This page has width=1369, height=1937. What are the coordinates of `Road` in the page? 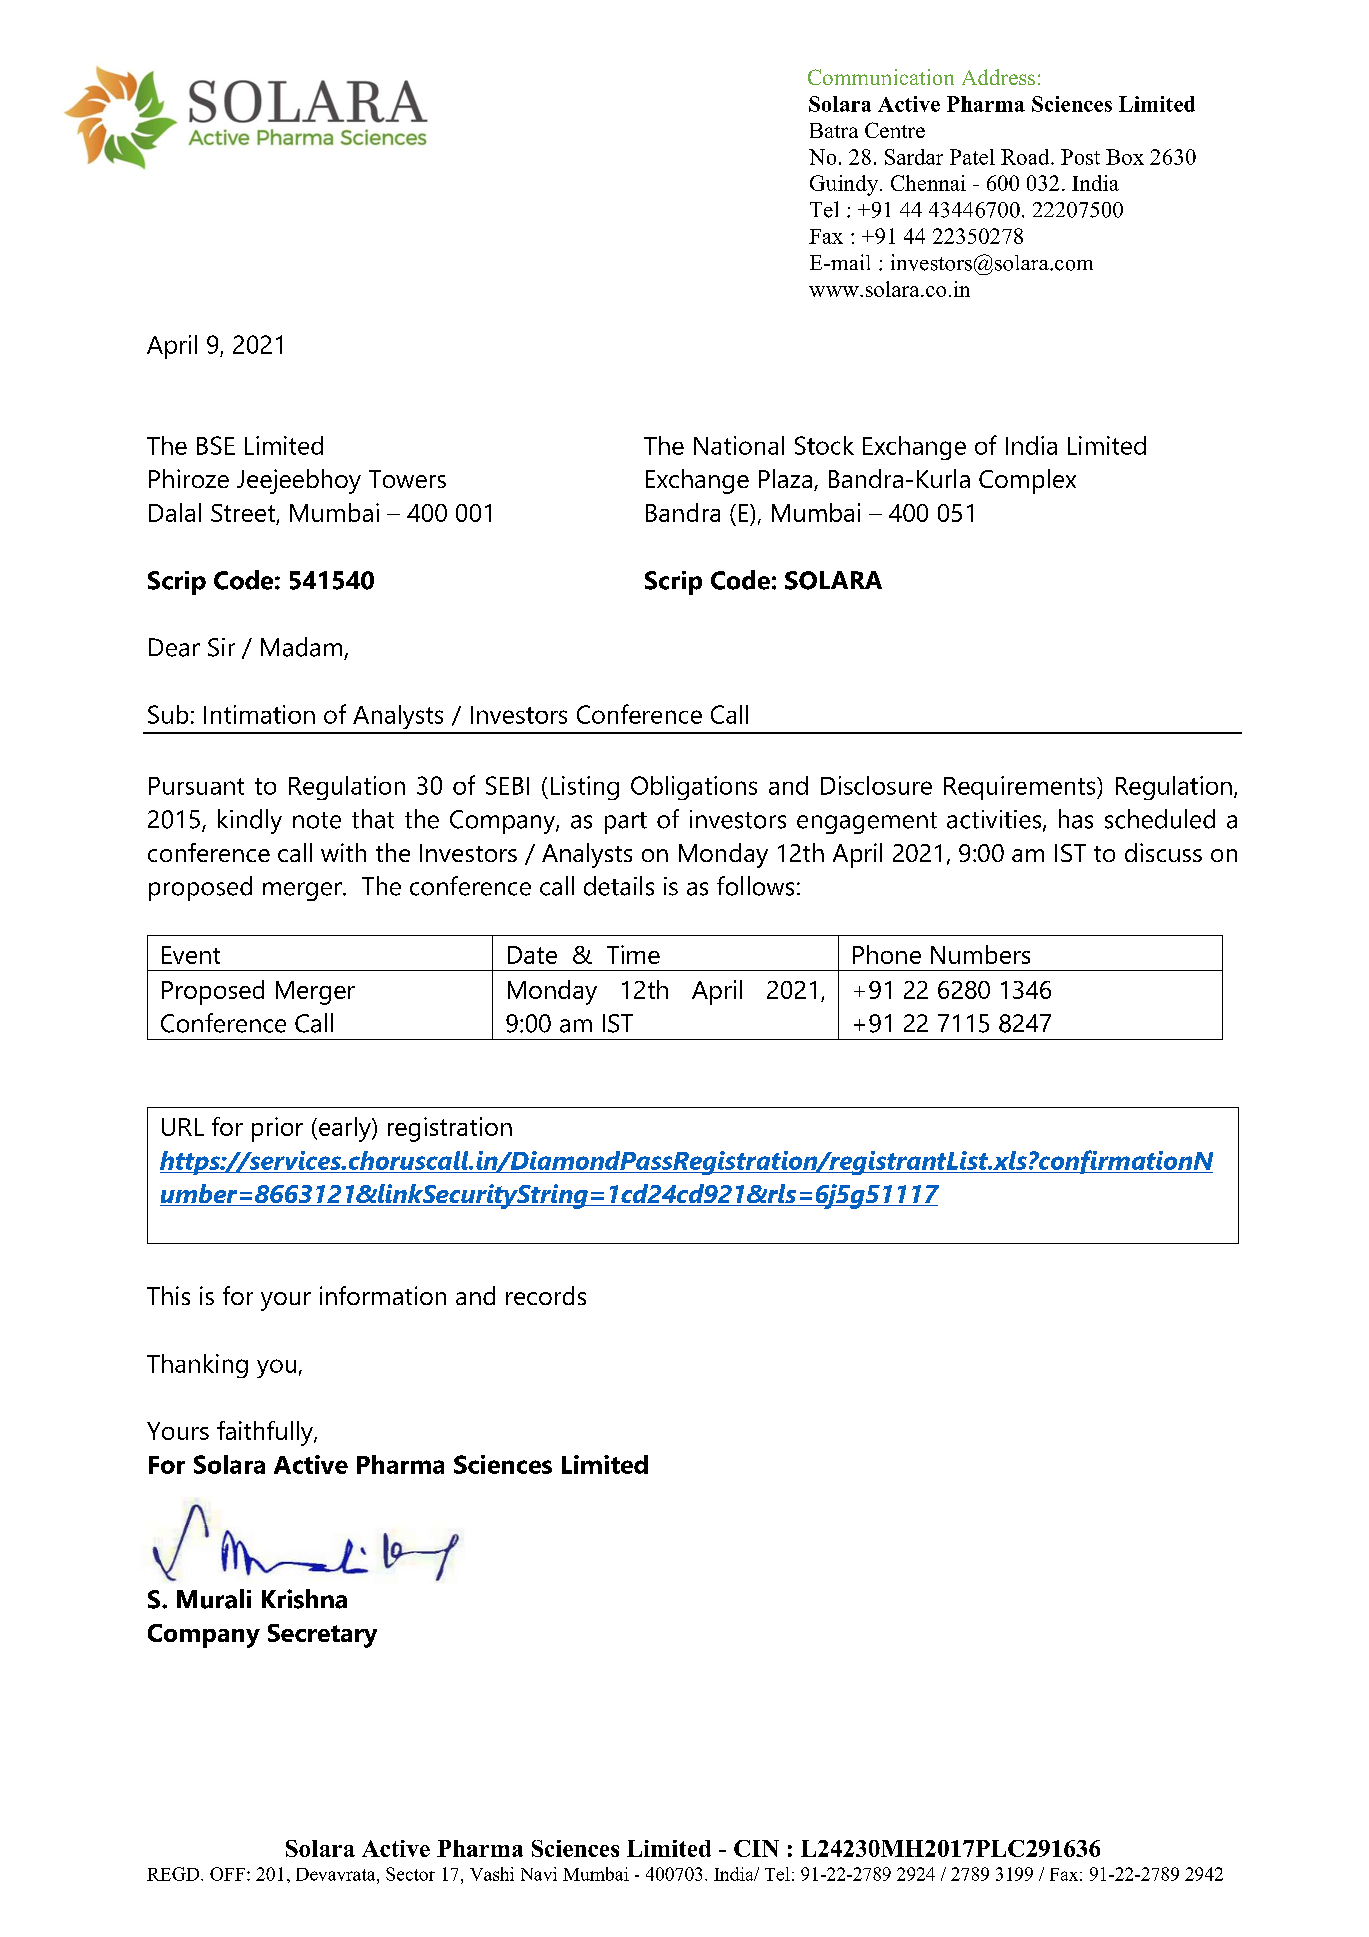 It's located at (1026, 157).
